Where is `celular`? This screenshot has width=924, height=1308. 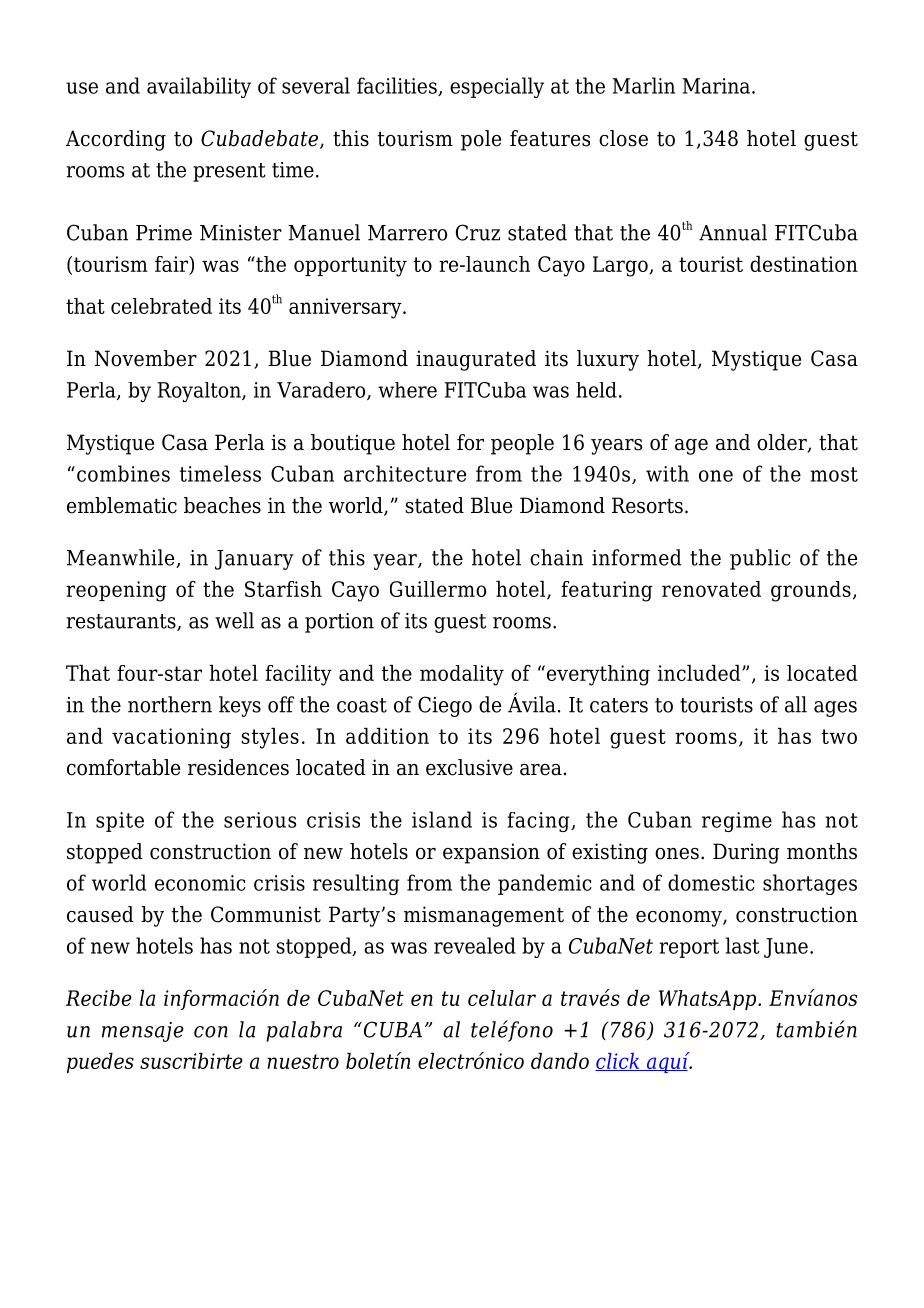
celular is located at coordinates (502, 998).
